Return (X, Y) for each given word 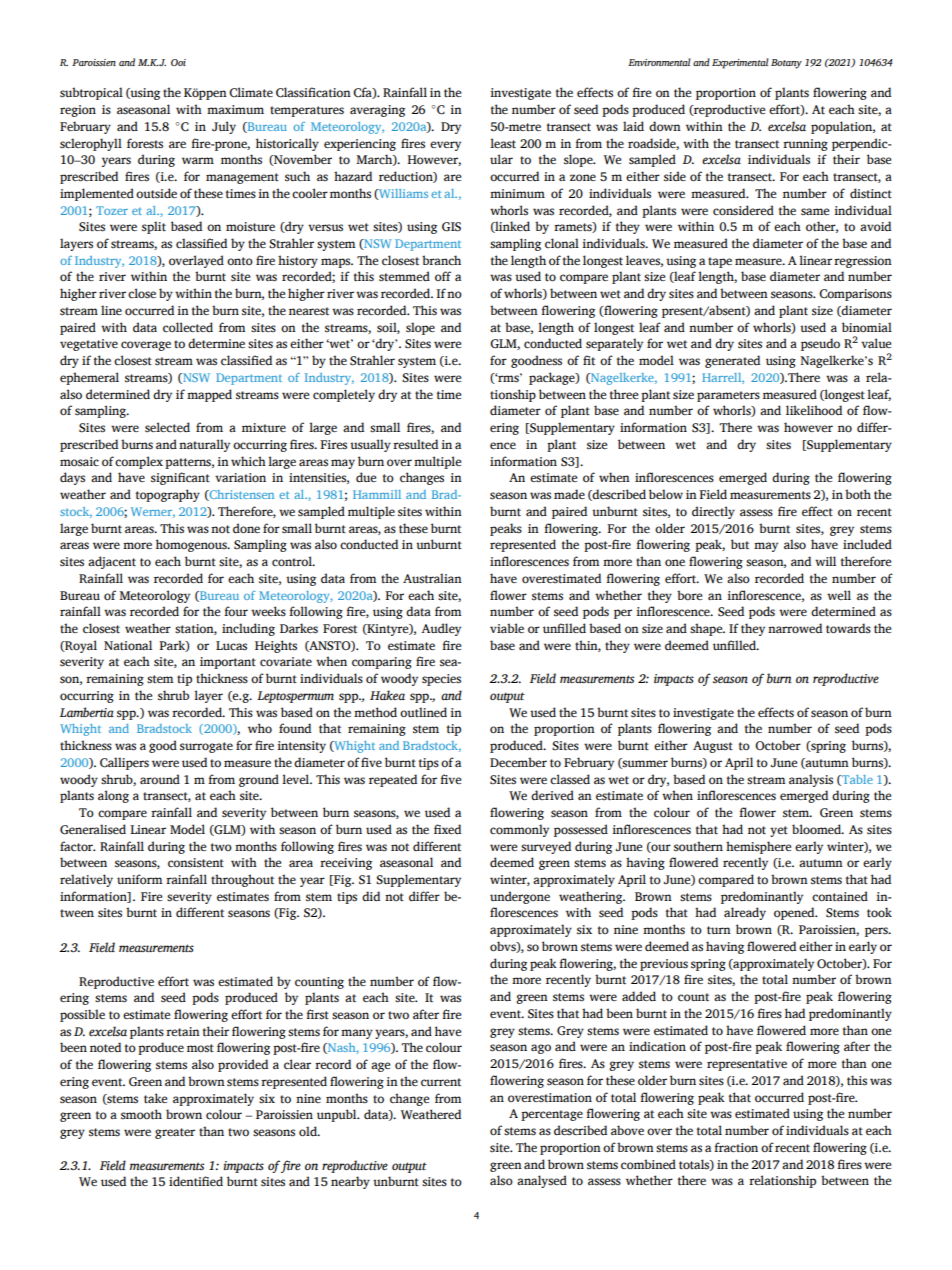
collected (188, 327)
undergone (520, 897)
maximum (235, 109)
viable (507, 628)
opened (795, 913)
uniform (139, 879)
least (503, 143)
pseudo (820, 344)
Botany (786, 64)
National (128, 645)
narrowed (795, 628)
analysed (542, 1181)
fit (589, 360)
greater (175, 1133)
